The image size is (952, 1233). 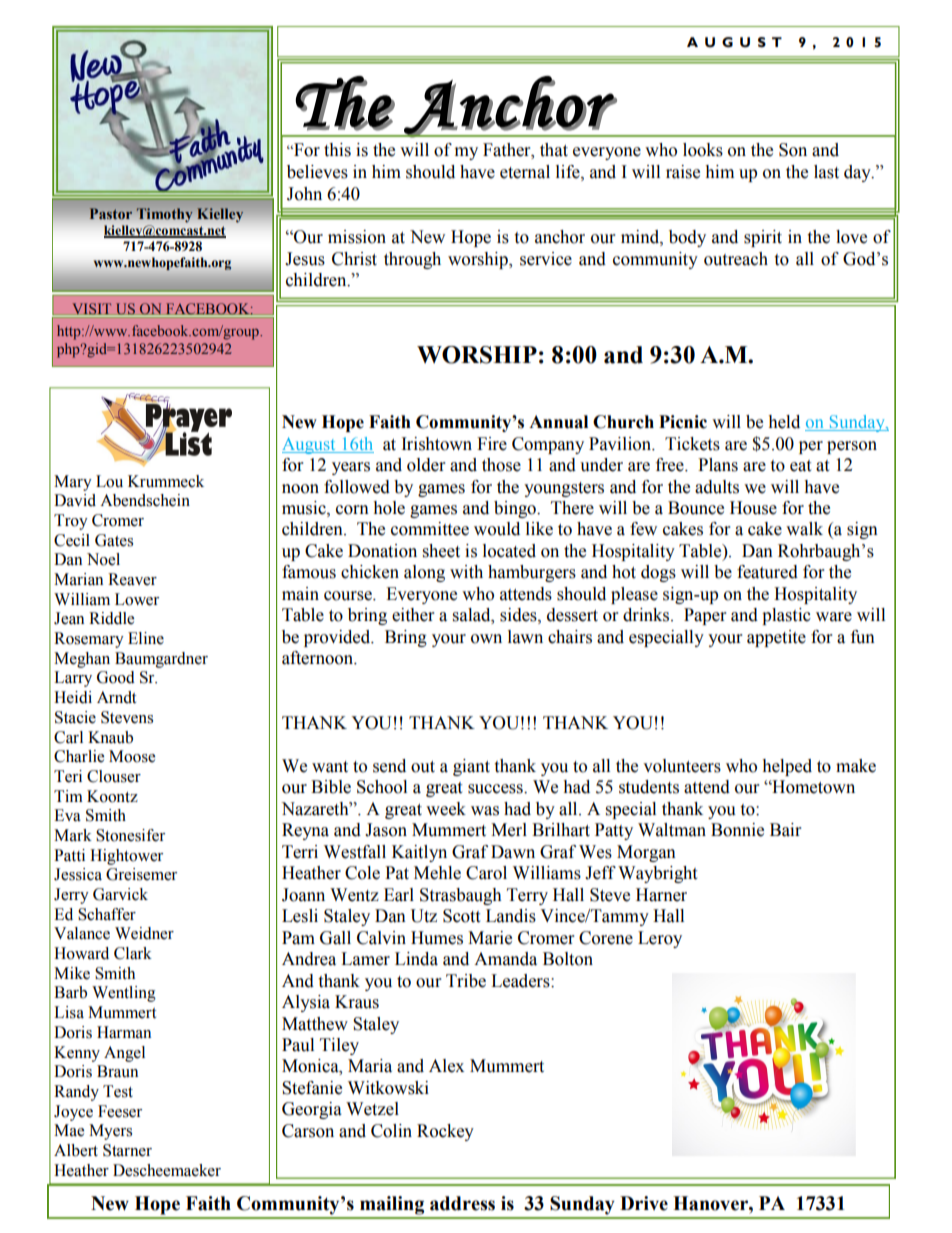 I want to click on held, so click(x=784, y=422).
